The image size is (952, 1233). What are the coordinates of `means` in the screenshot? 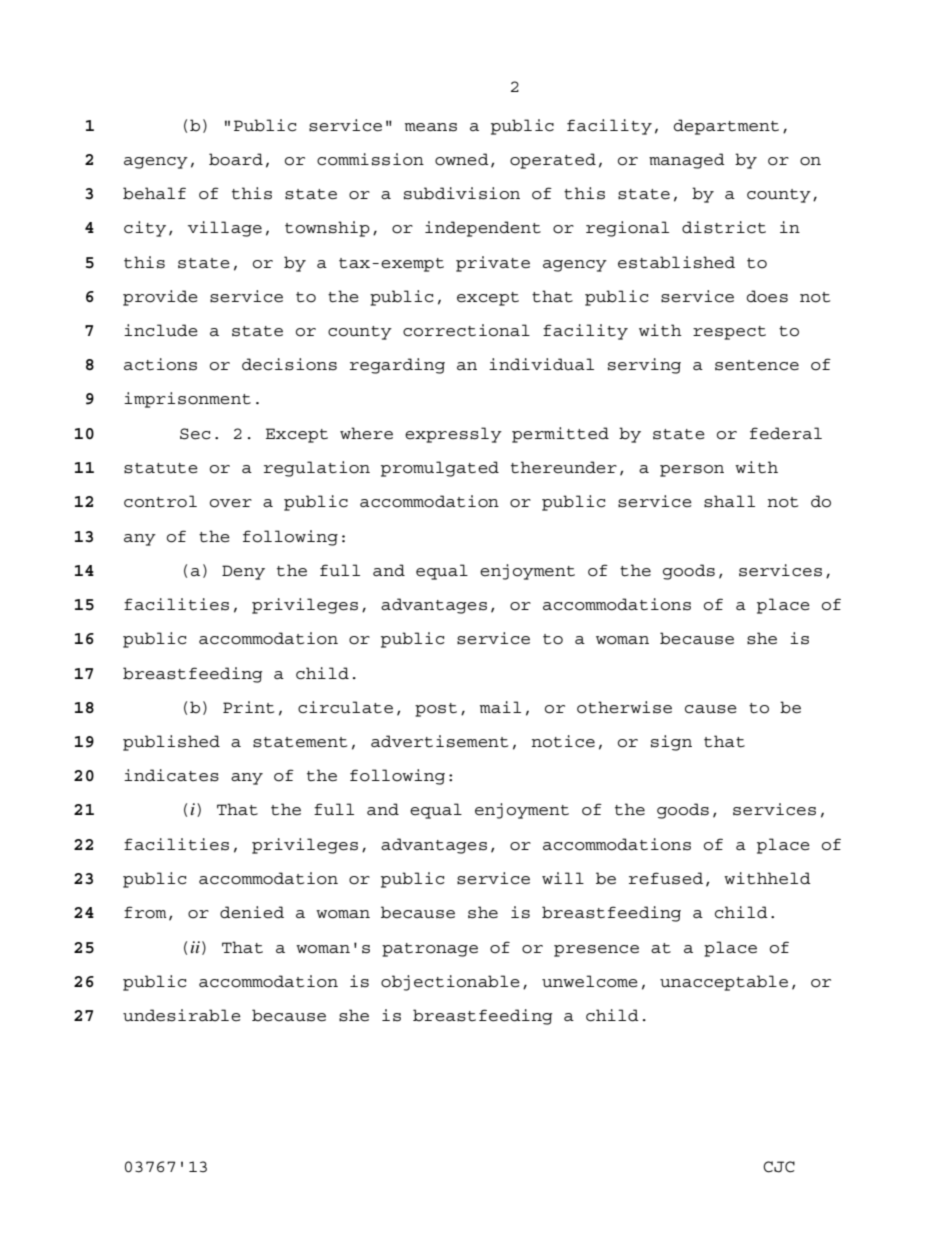 It's located at (431, 127).
